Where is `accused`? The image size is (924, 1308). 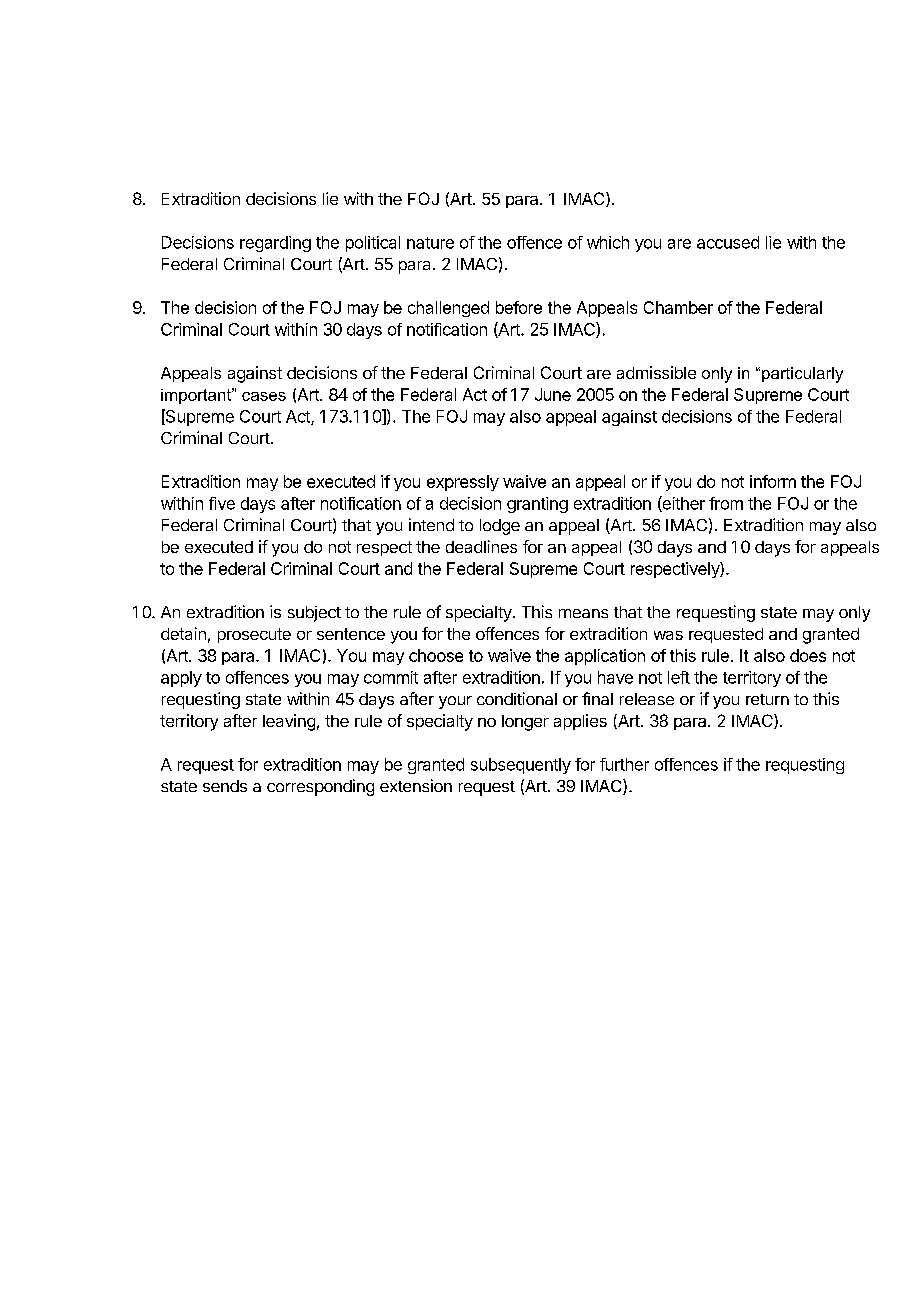
accused is located at coordinates (728, 242).
